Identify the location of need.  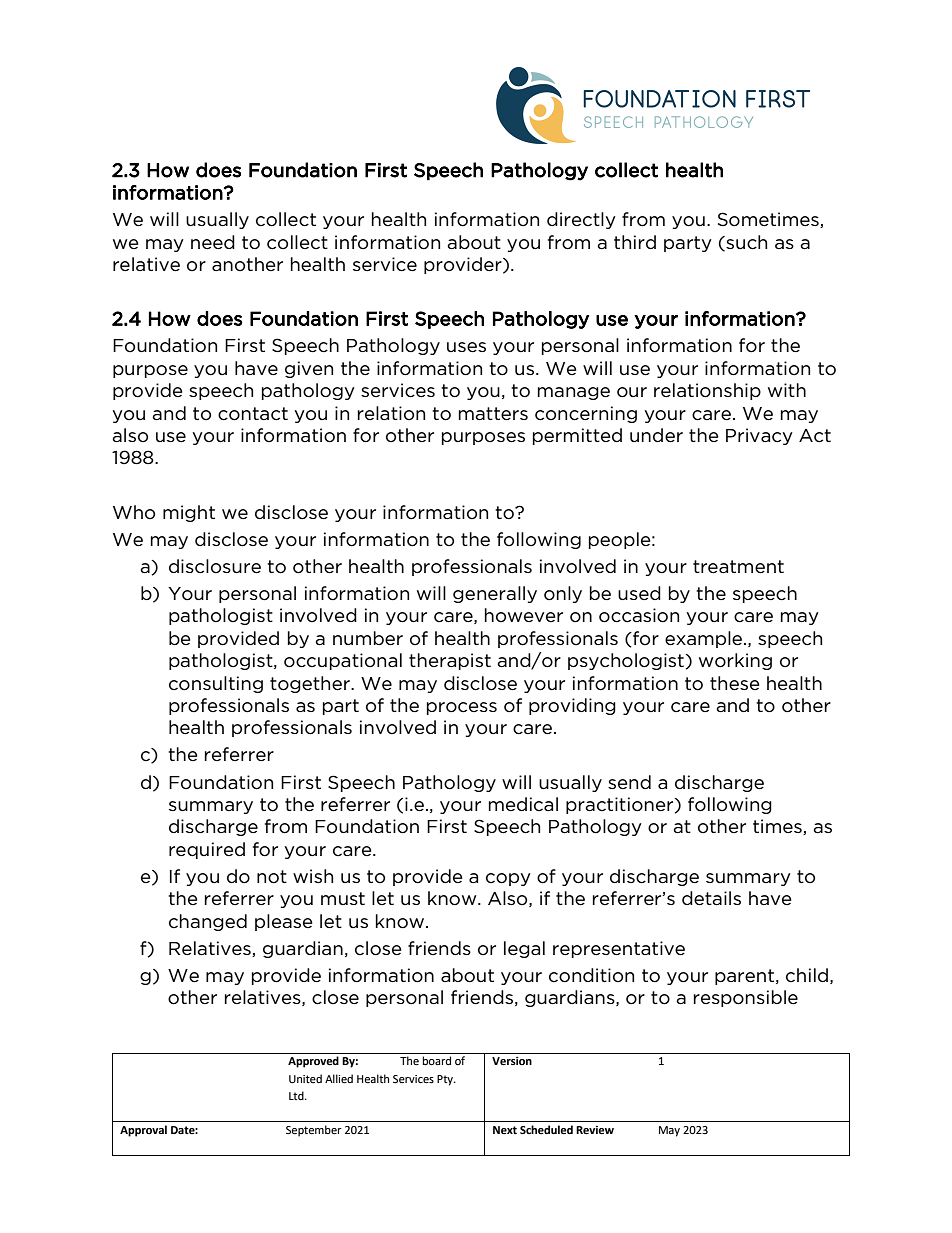
(213, 242).
